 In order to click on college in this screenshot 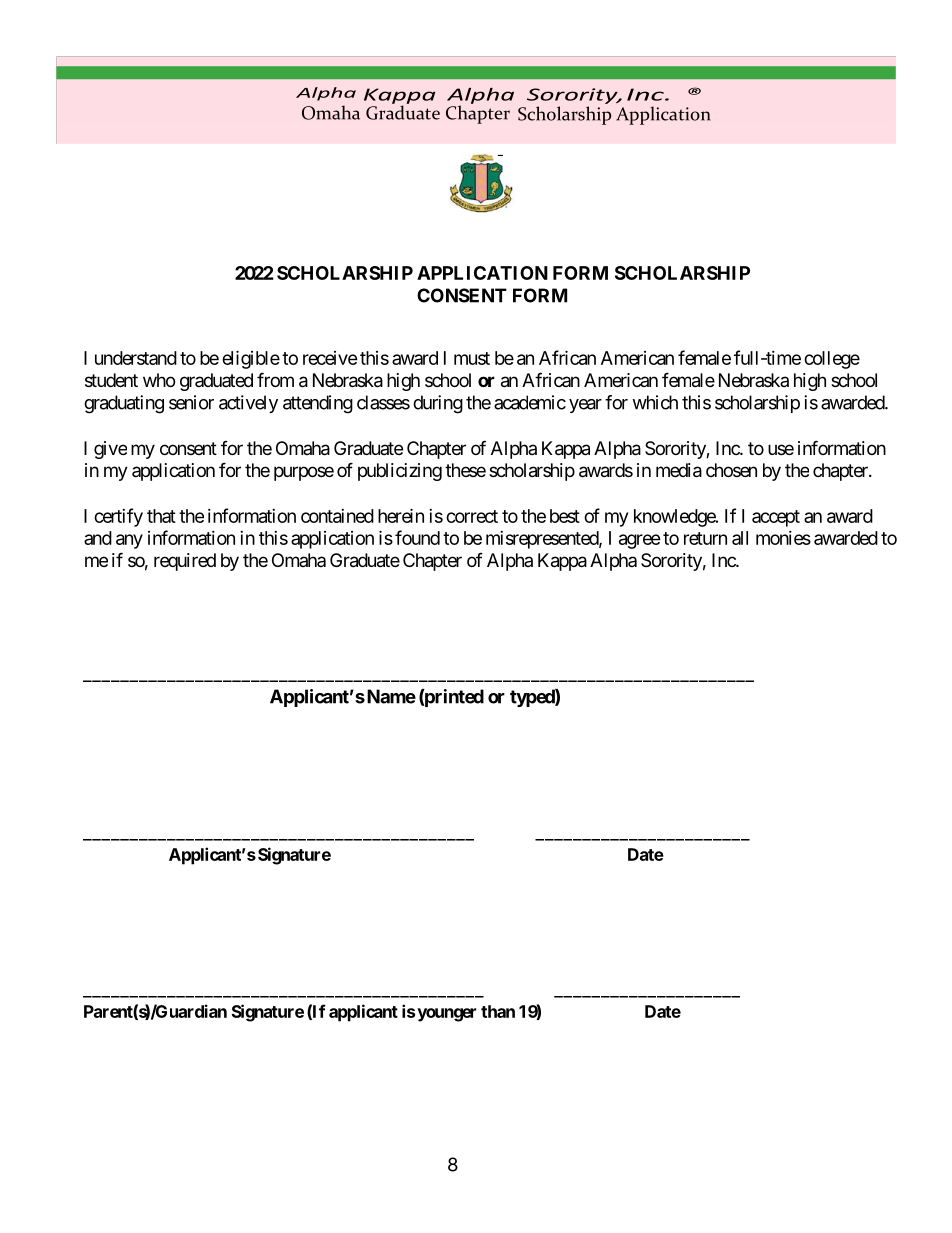, I will do `click(832, 360)`.
